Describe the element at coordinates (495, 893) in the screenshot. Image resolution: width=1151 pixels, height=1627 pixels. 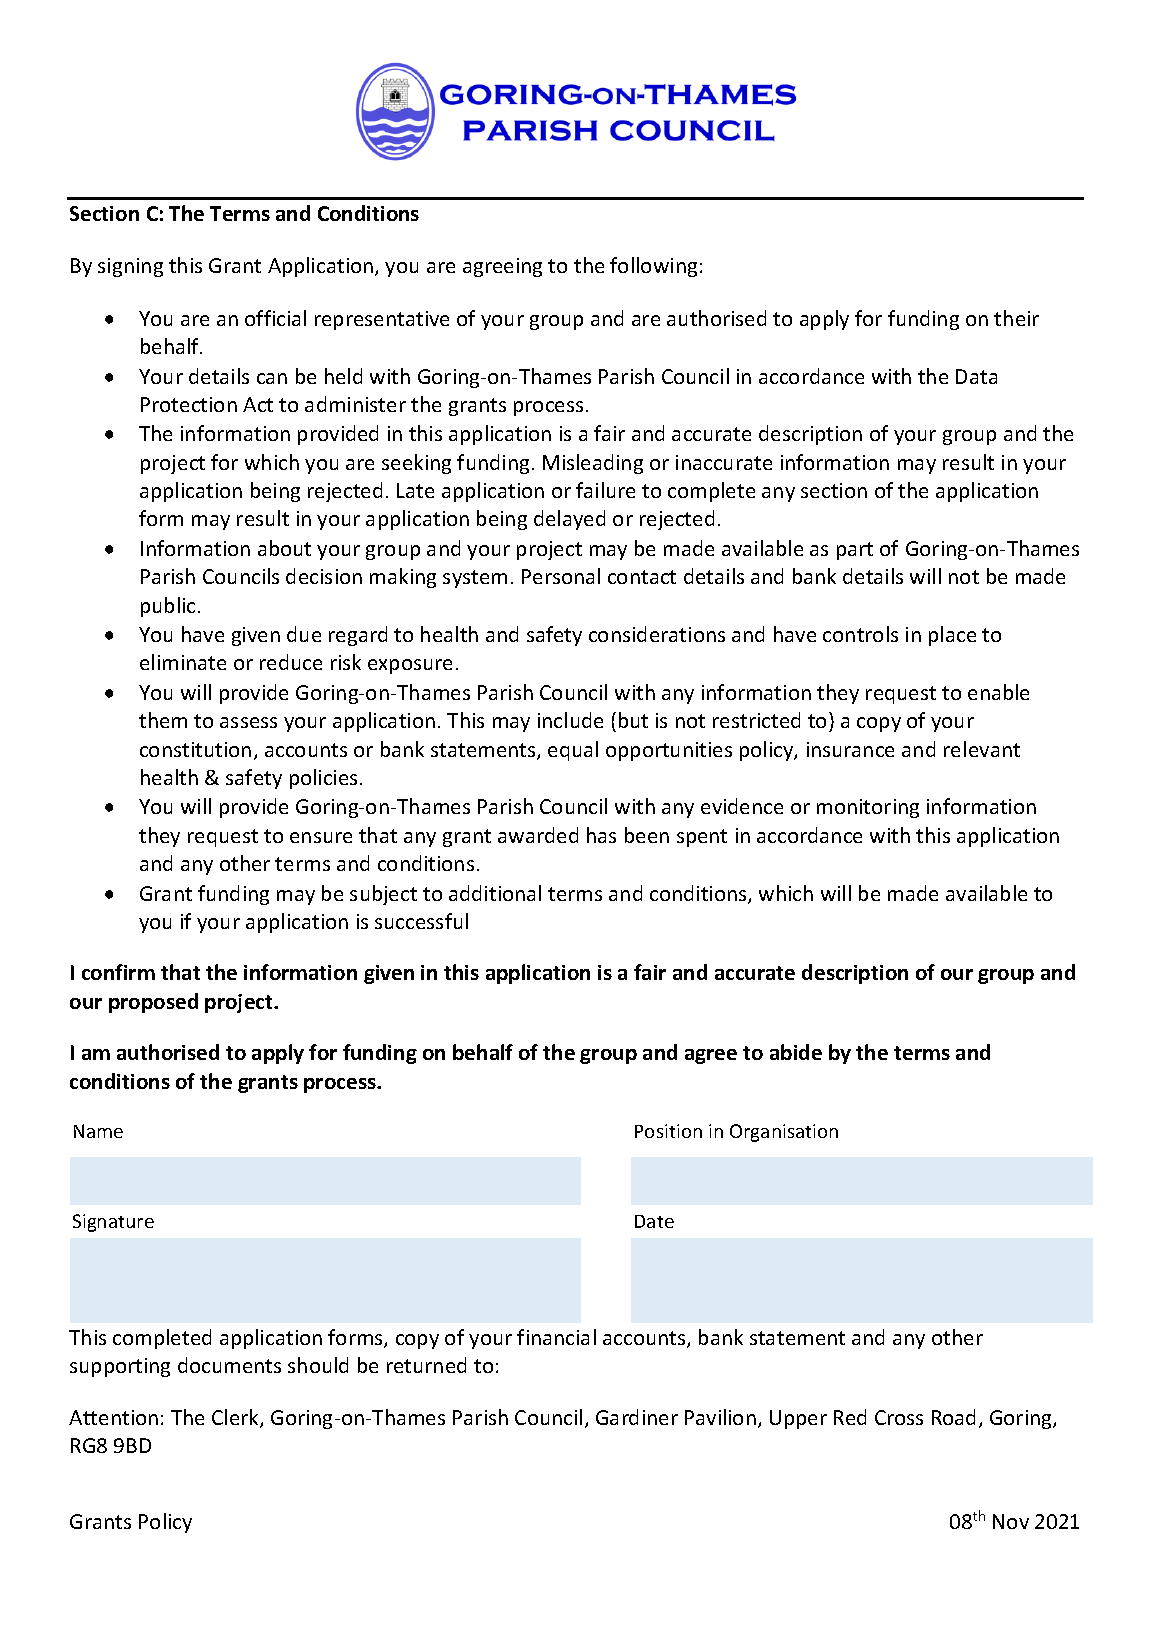
I see `additional` at that location.
